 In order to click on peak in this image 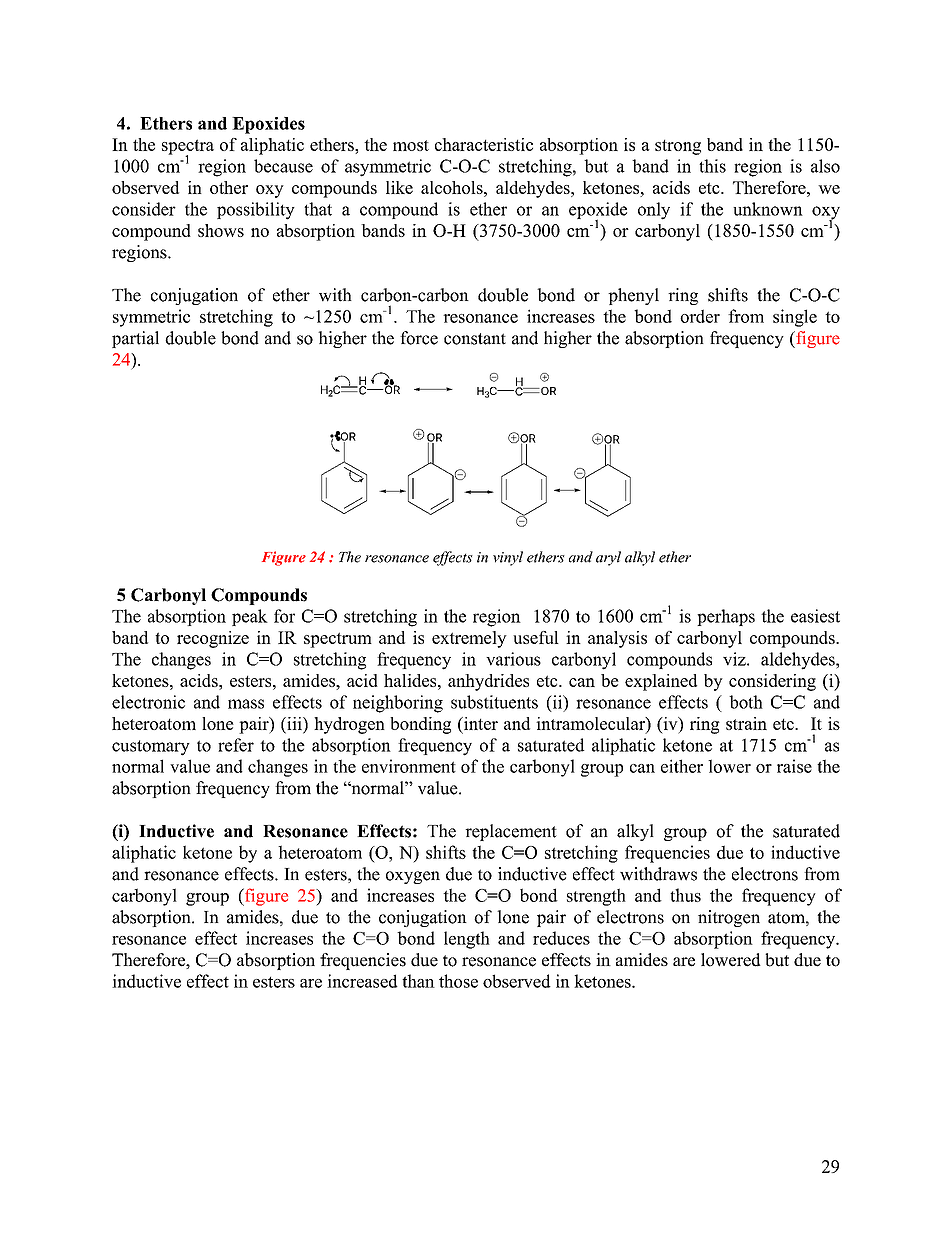, I will do `click(250, 617)`.
